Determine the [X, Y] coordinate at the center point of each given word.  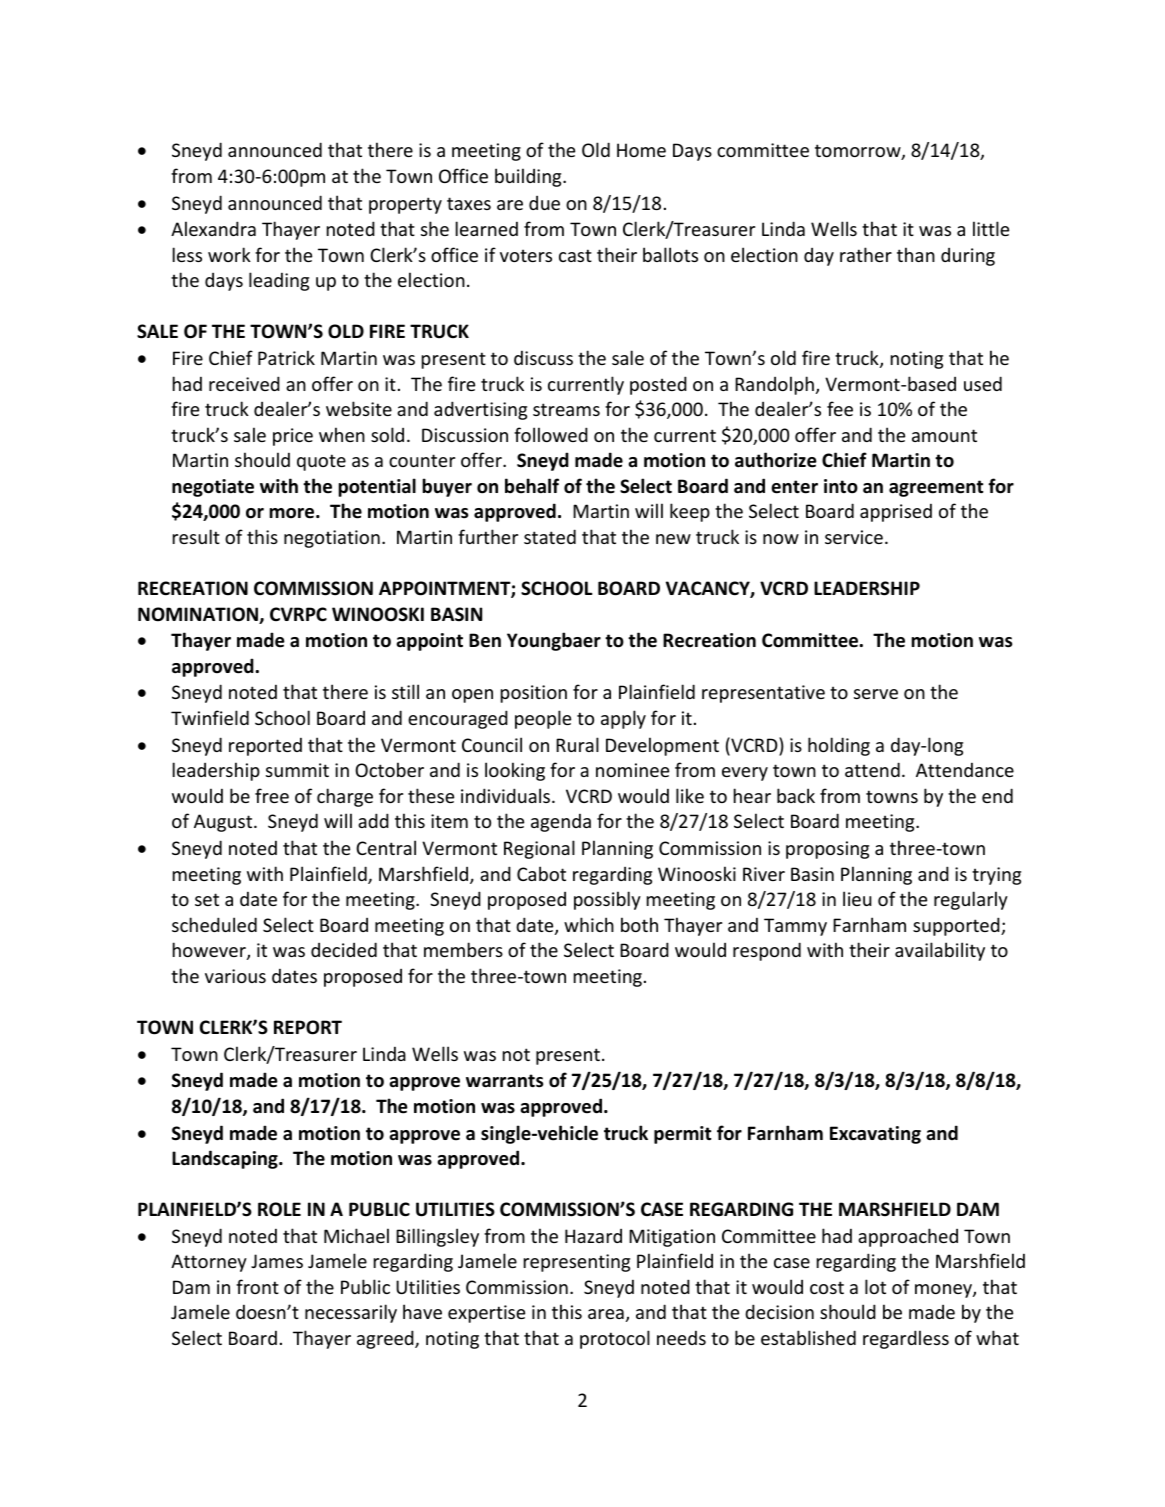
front [257, 1286]
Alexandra [213, 228]
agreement [936, 488]
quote [321, 462]
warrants [504, 1081]
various [235, 976]
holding [839, 746]
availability [940, 951]
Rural [577, 744]
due [544, 203]
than [916, 254]
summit [297, 770]
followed [551, 434]
